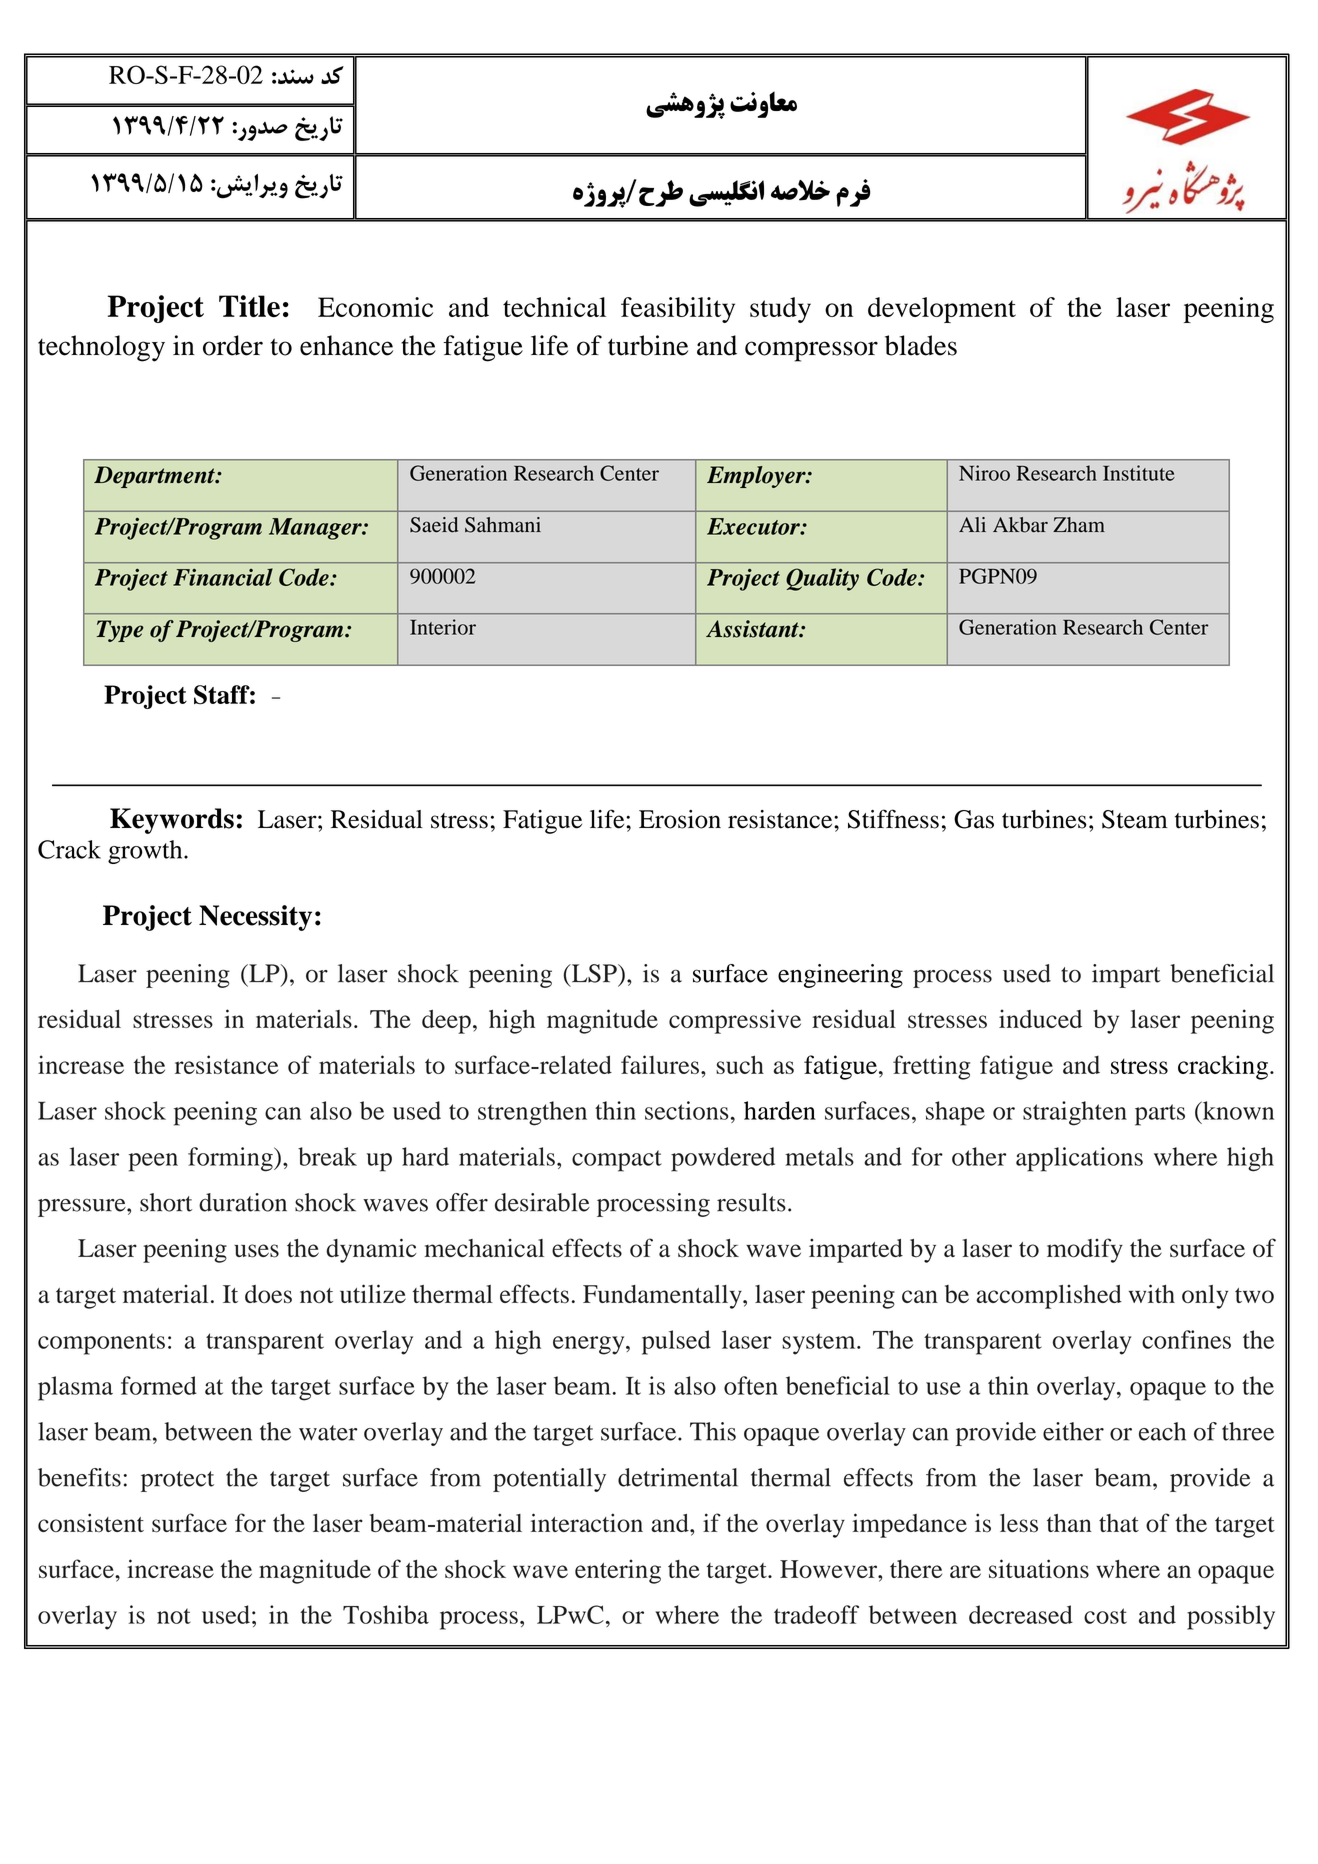 This image has height=1864, width=1318. Describe the element at coordinates (942, 310) in the image. I see `development` at that location.
